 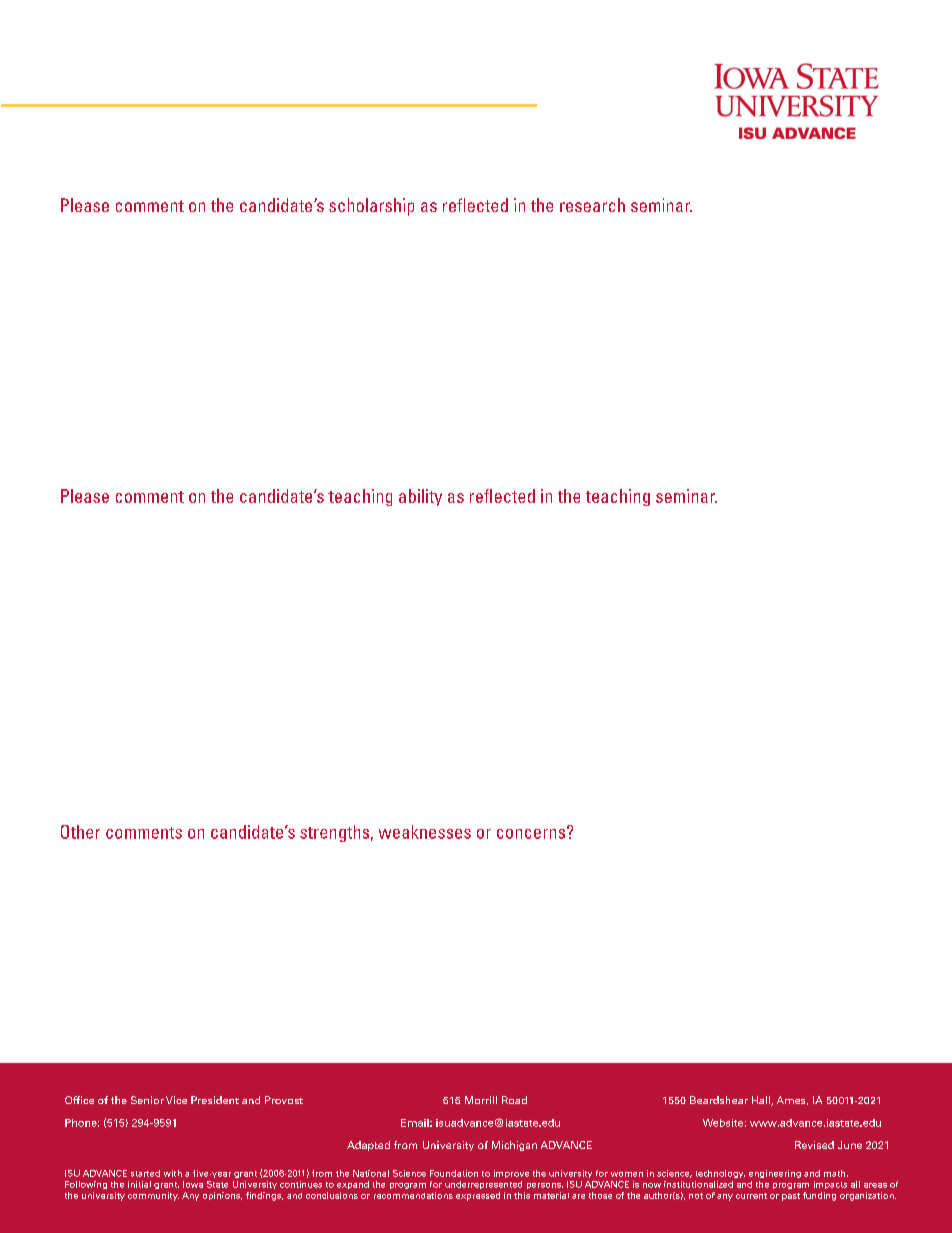 What do you see at coordinates (420, 497) in the screenshot?
I see `ability` at bounding box center [420, 497].
